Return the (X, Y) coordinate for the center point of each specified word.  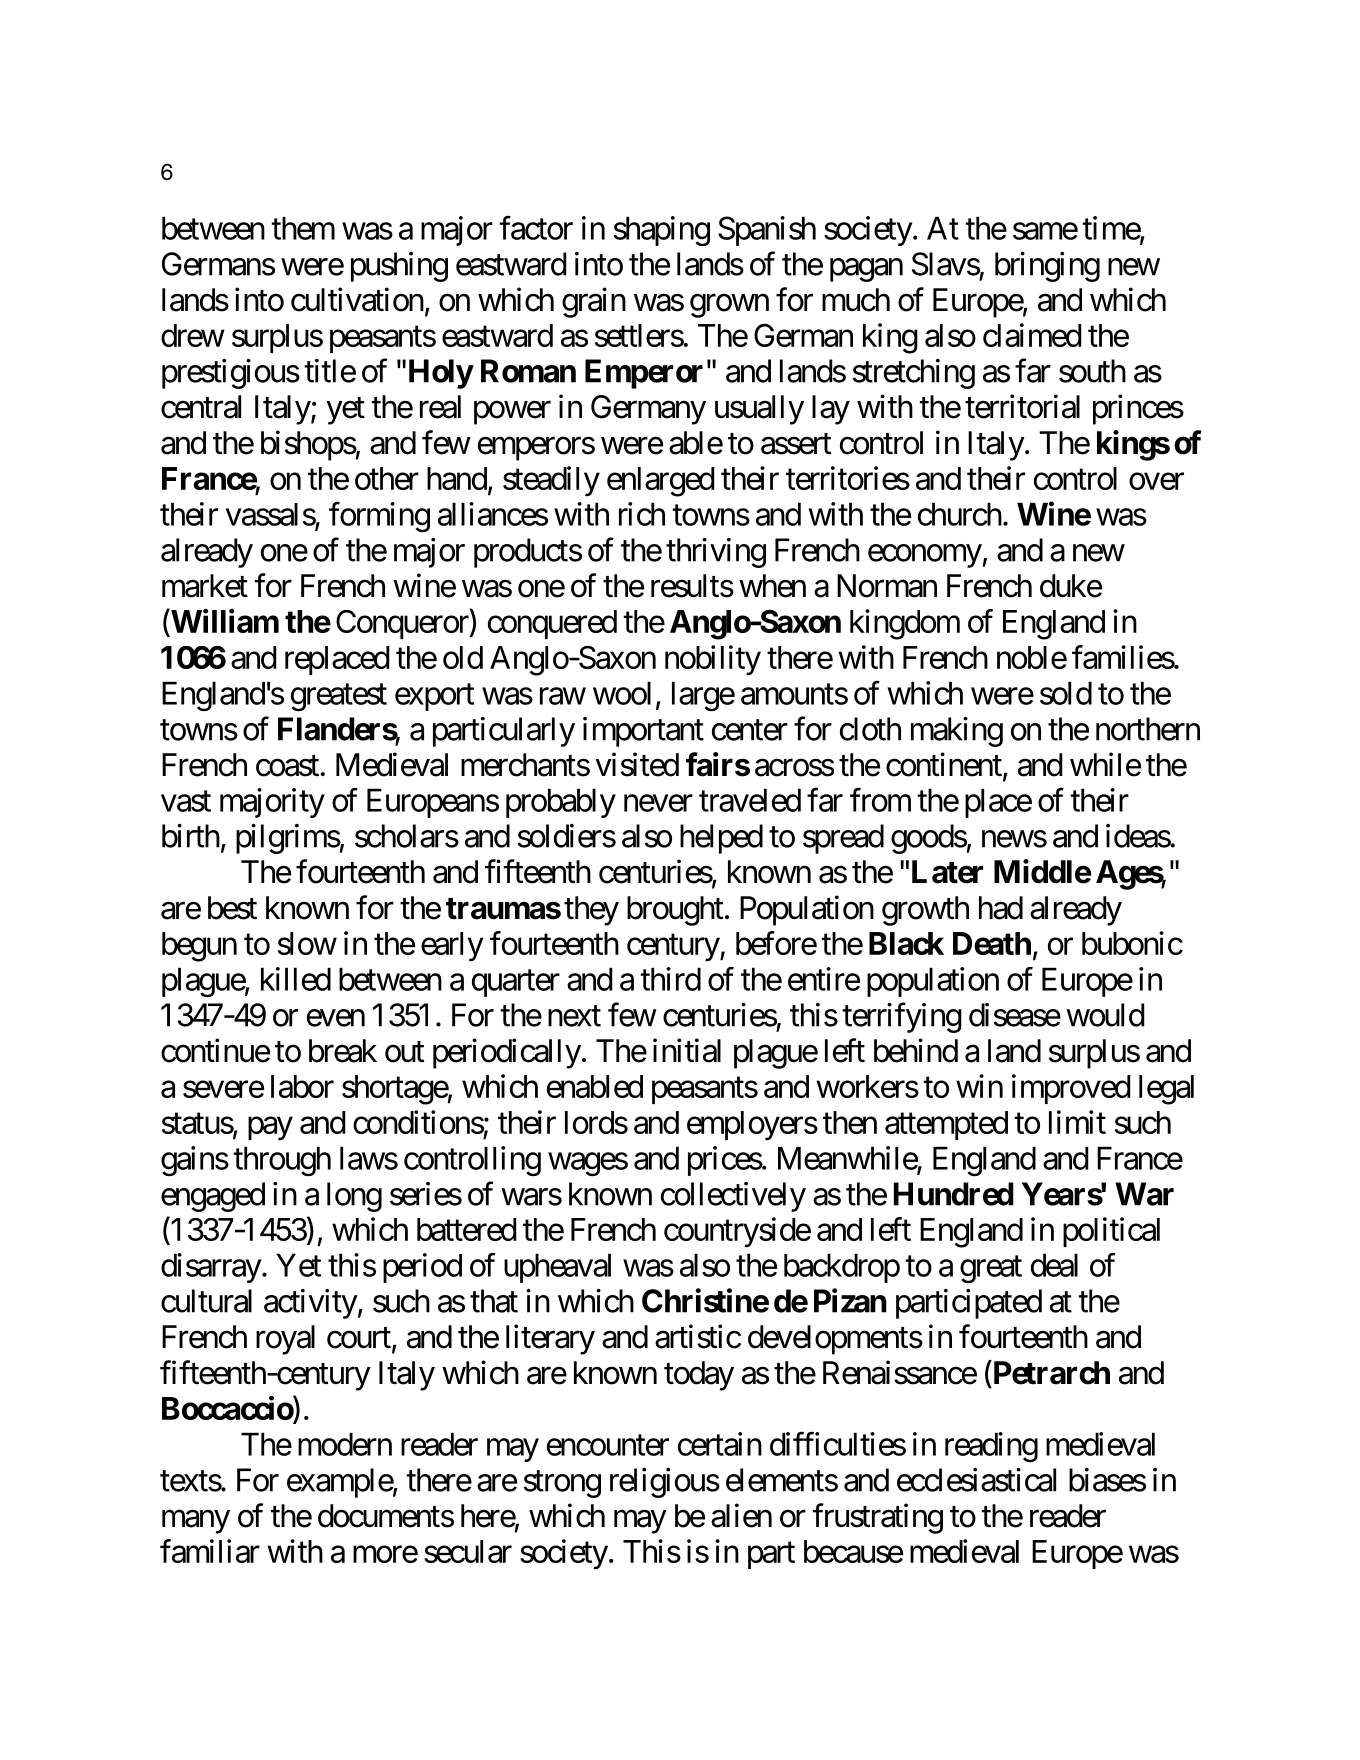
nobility (713, 660)
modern (345, 1444)
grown (729, 306)
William (224, 622)
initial (687, 1050)
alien (741, 1515)
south (1092, 371)
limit (1077, 1122)
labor (302, 1086)
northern (1148, 729)
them (303, 228)
